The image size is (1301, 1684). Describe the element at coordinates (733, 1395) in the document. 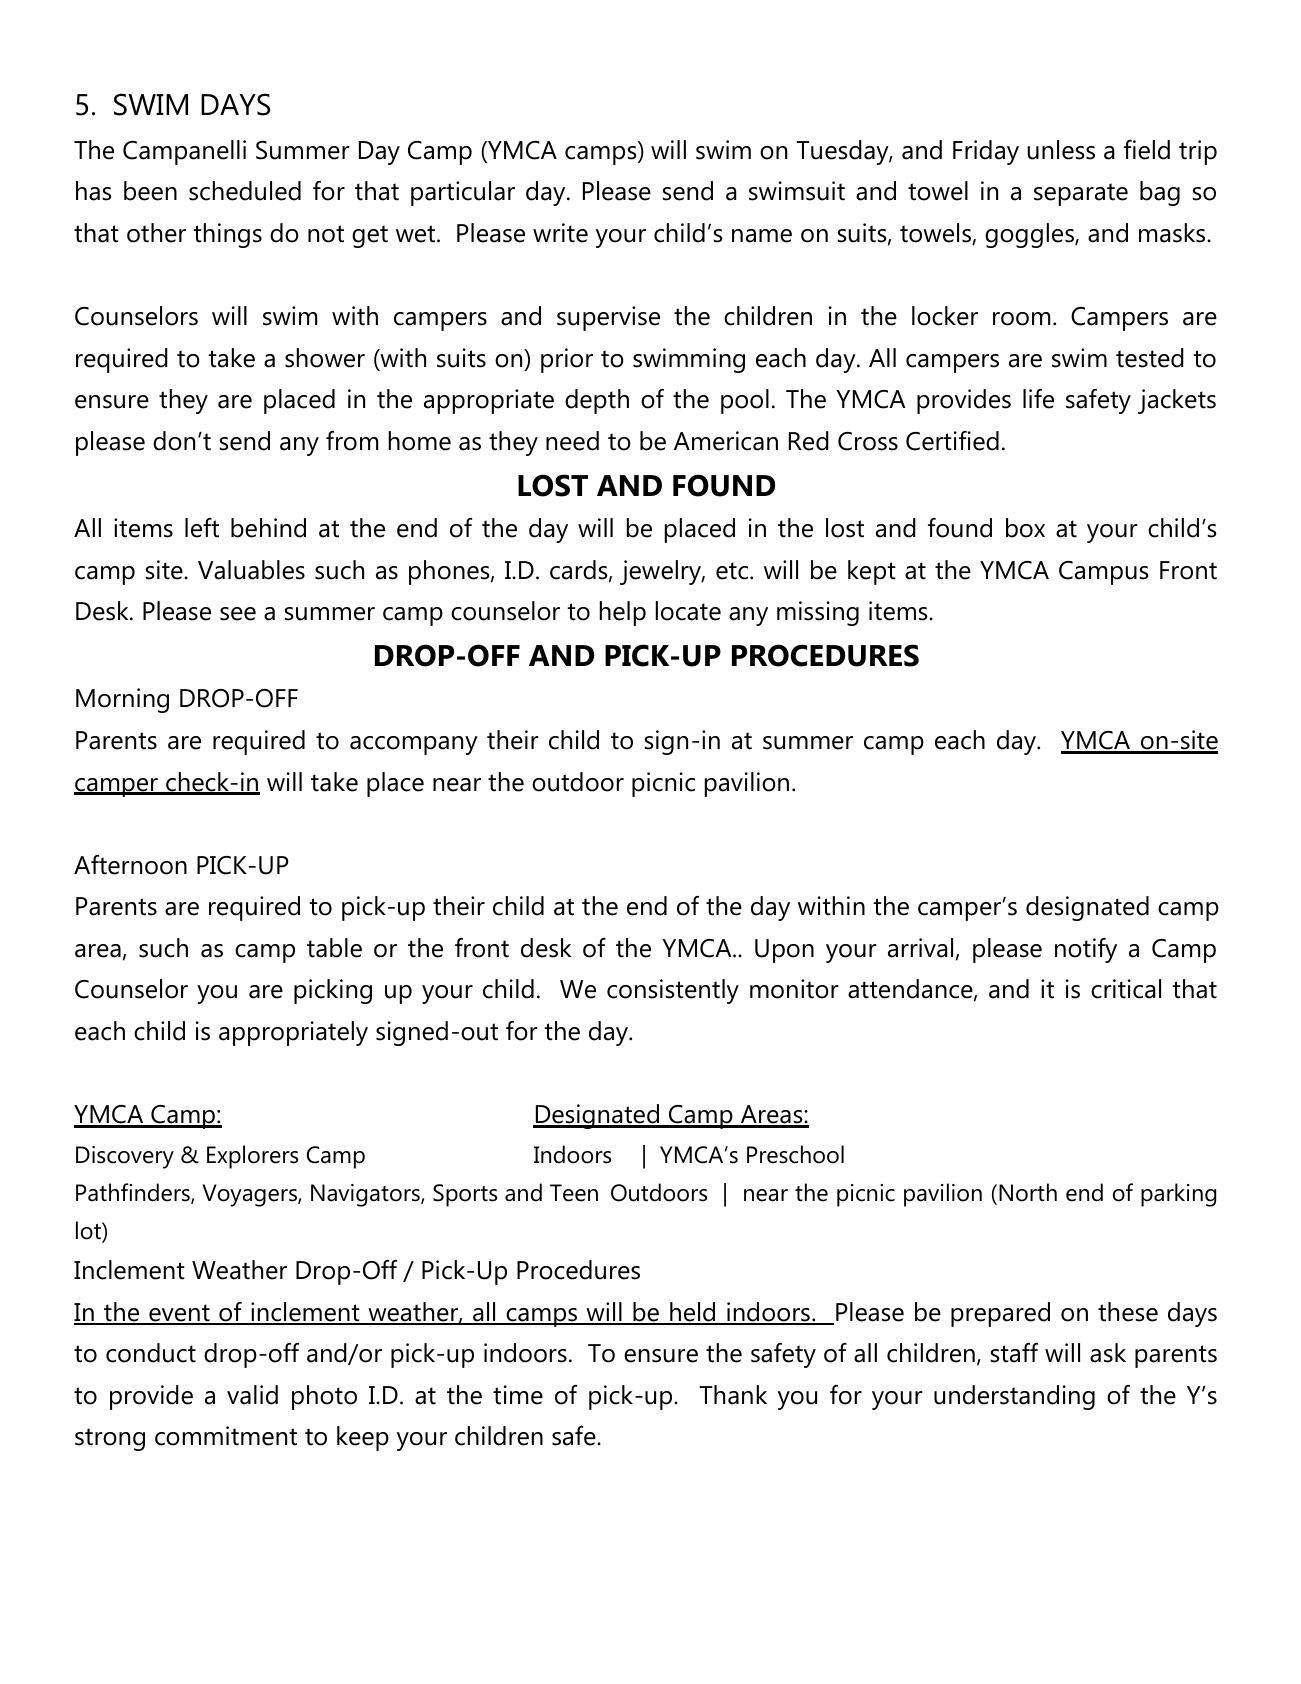

I see `Thank` at that location.
